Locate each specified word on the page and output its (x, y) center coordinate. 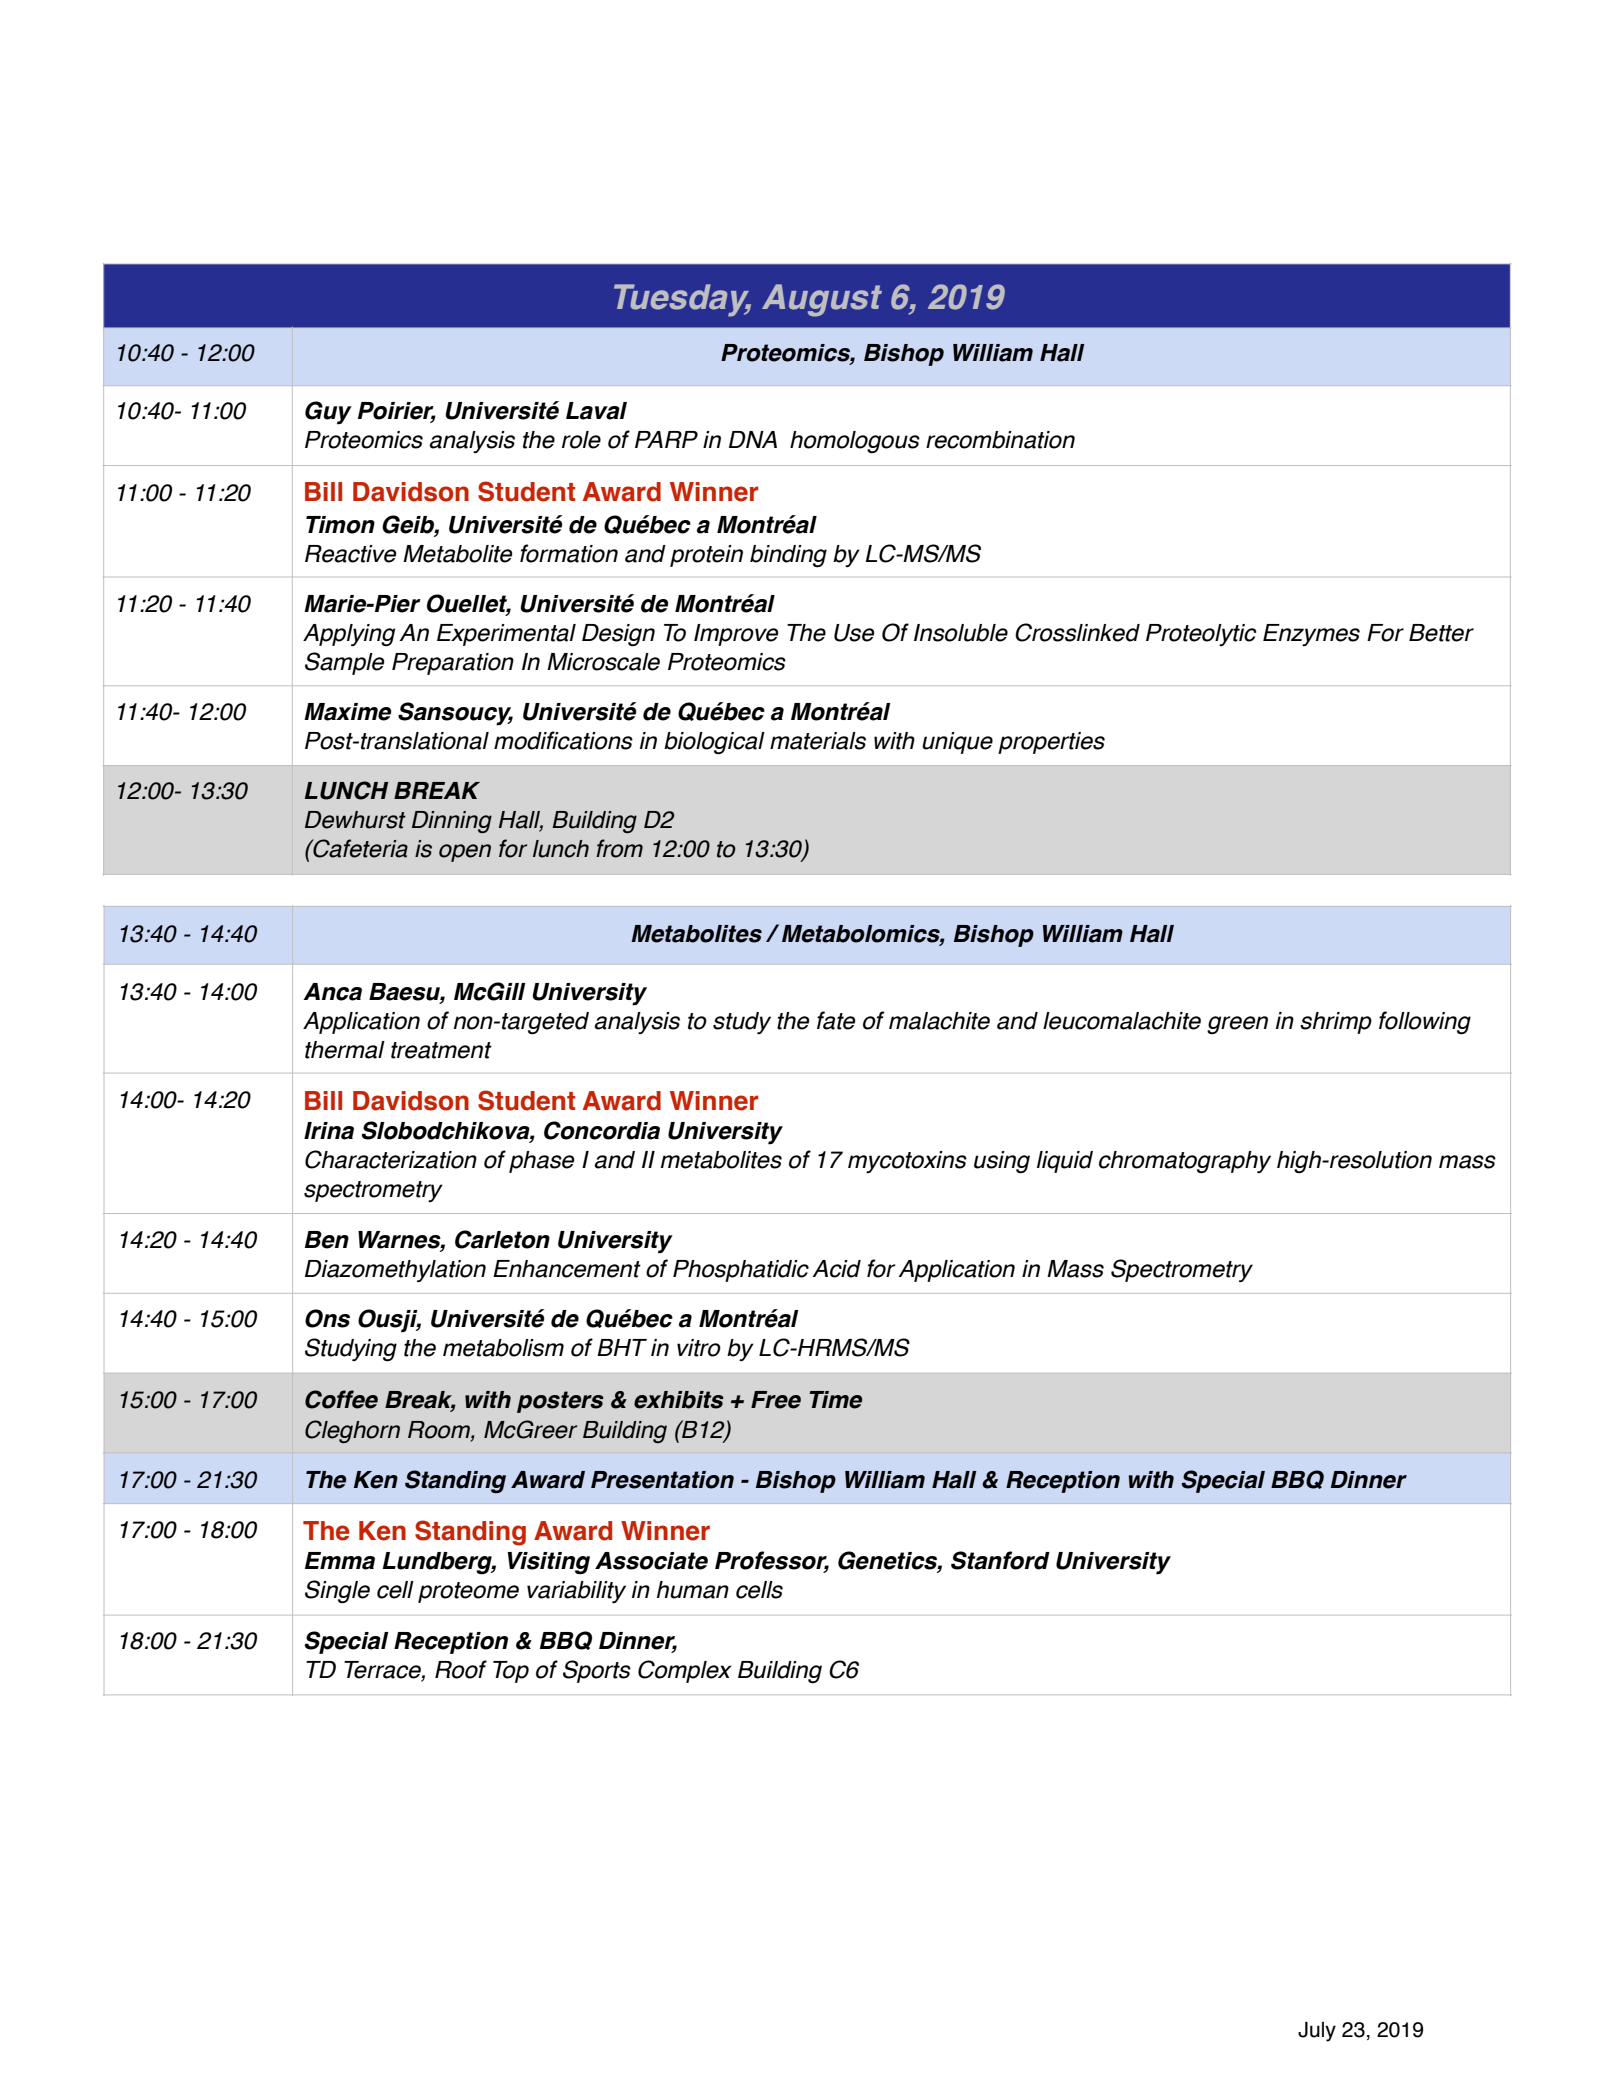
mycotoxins (907, 1162)
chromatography (1185, 1162)
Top (511, 1672)
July (1317, 2031)
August (822, 300)
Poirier (397, 412)
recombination (1000, 440)
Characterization (391, 1159)
